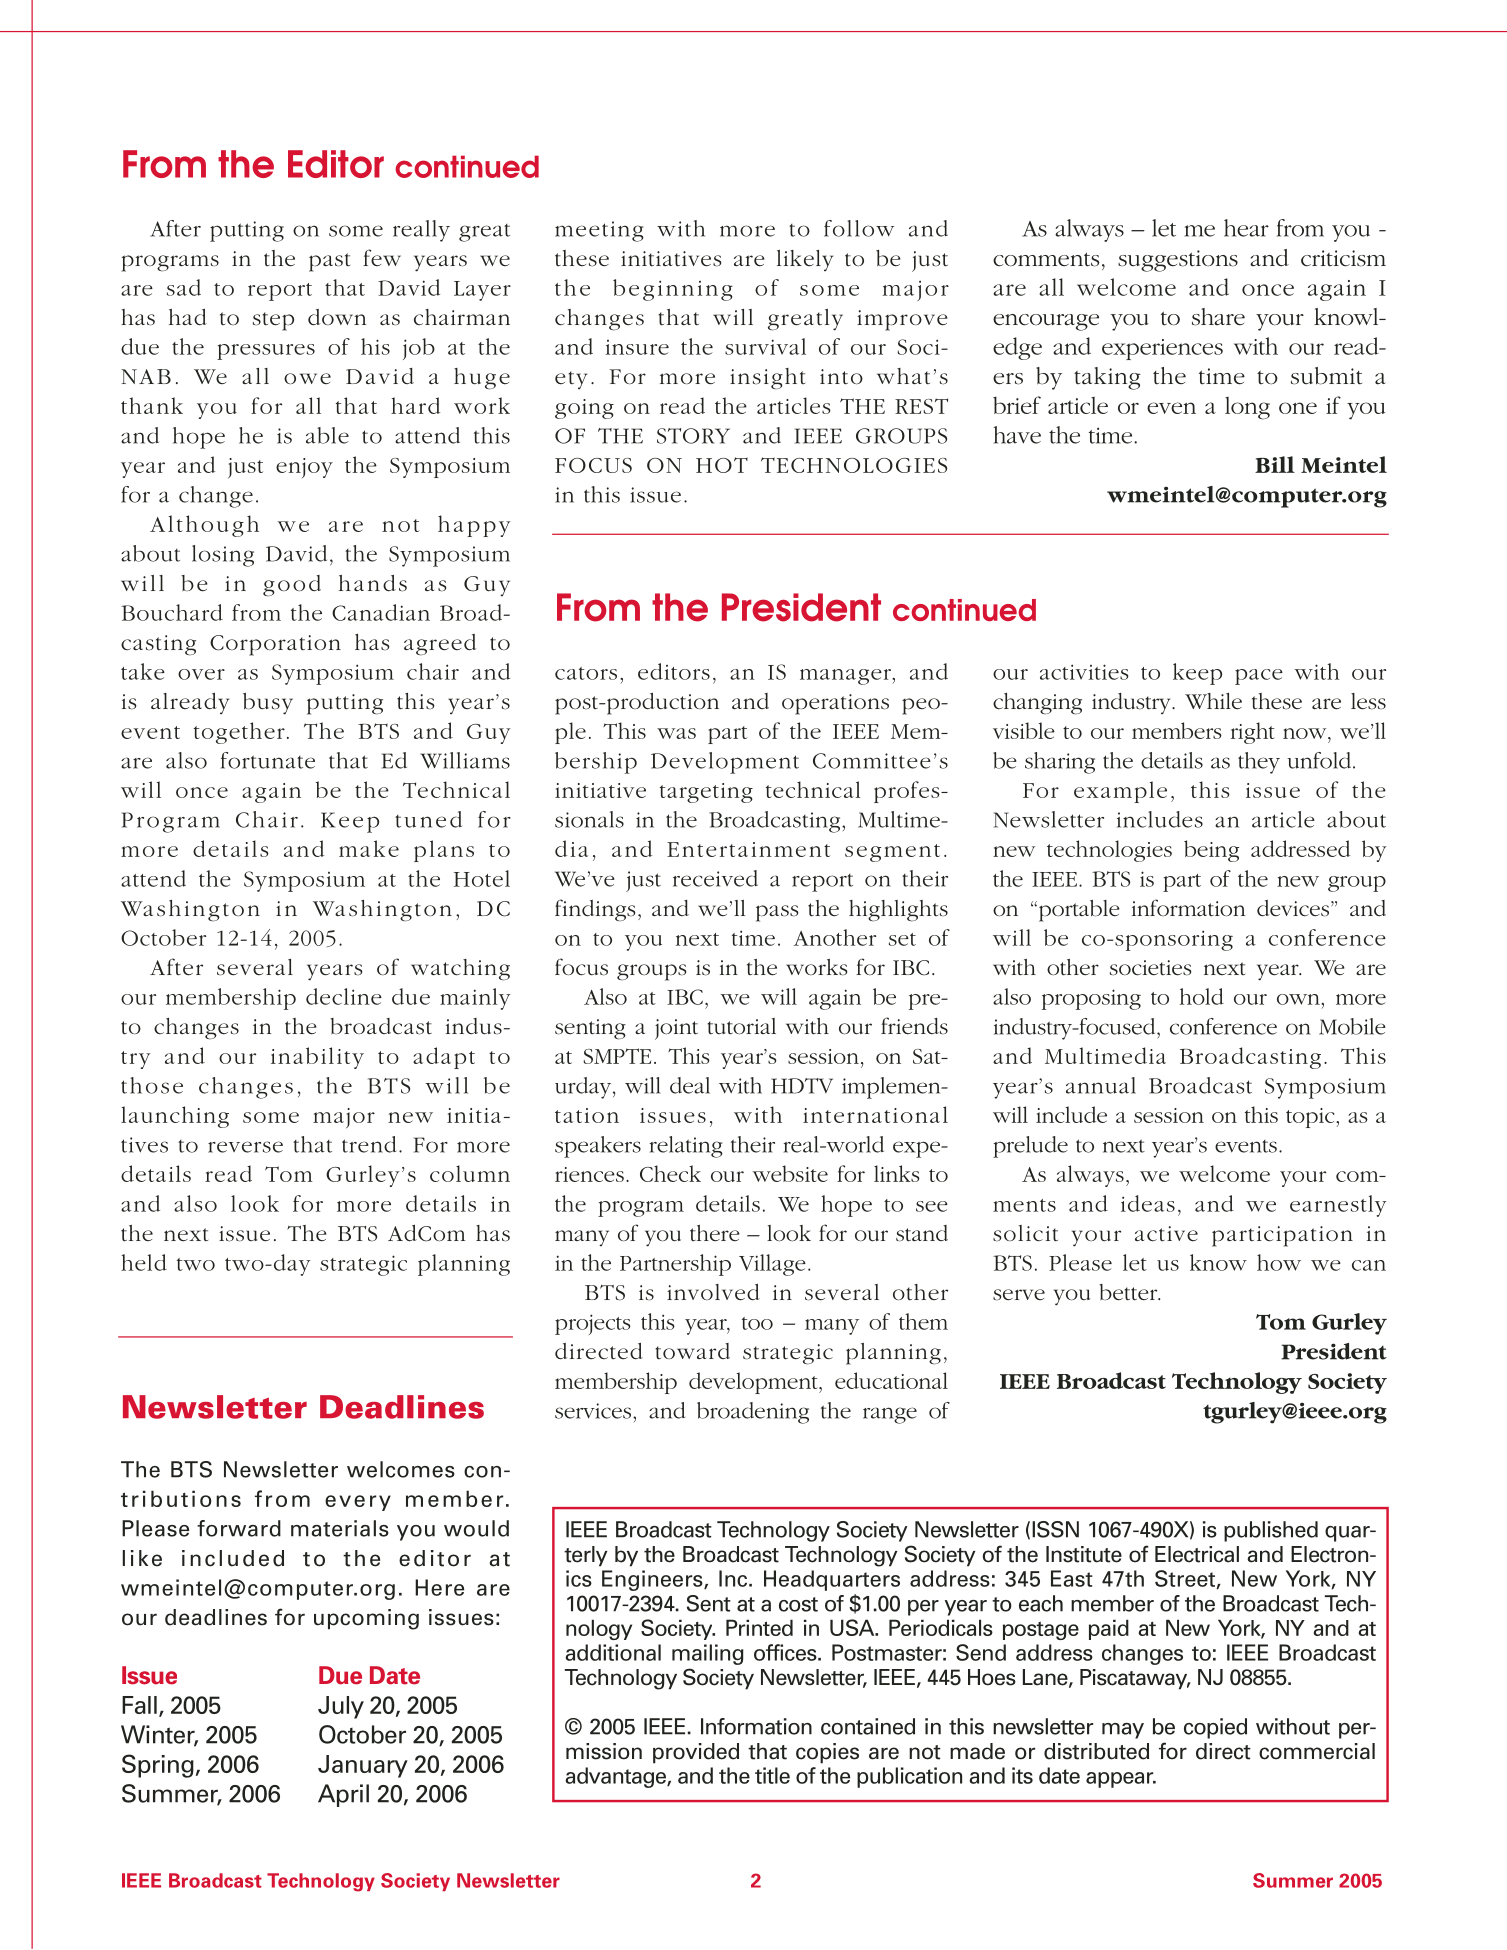  Describe the element at coordinates (673, 290) in the screenshot. I see `beginning` at that location.
